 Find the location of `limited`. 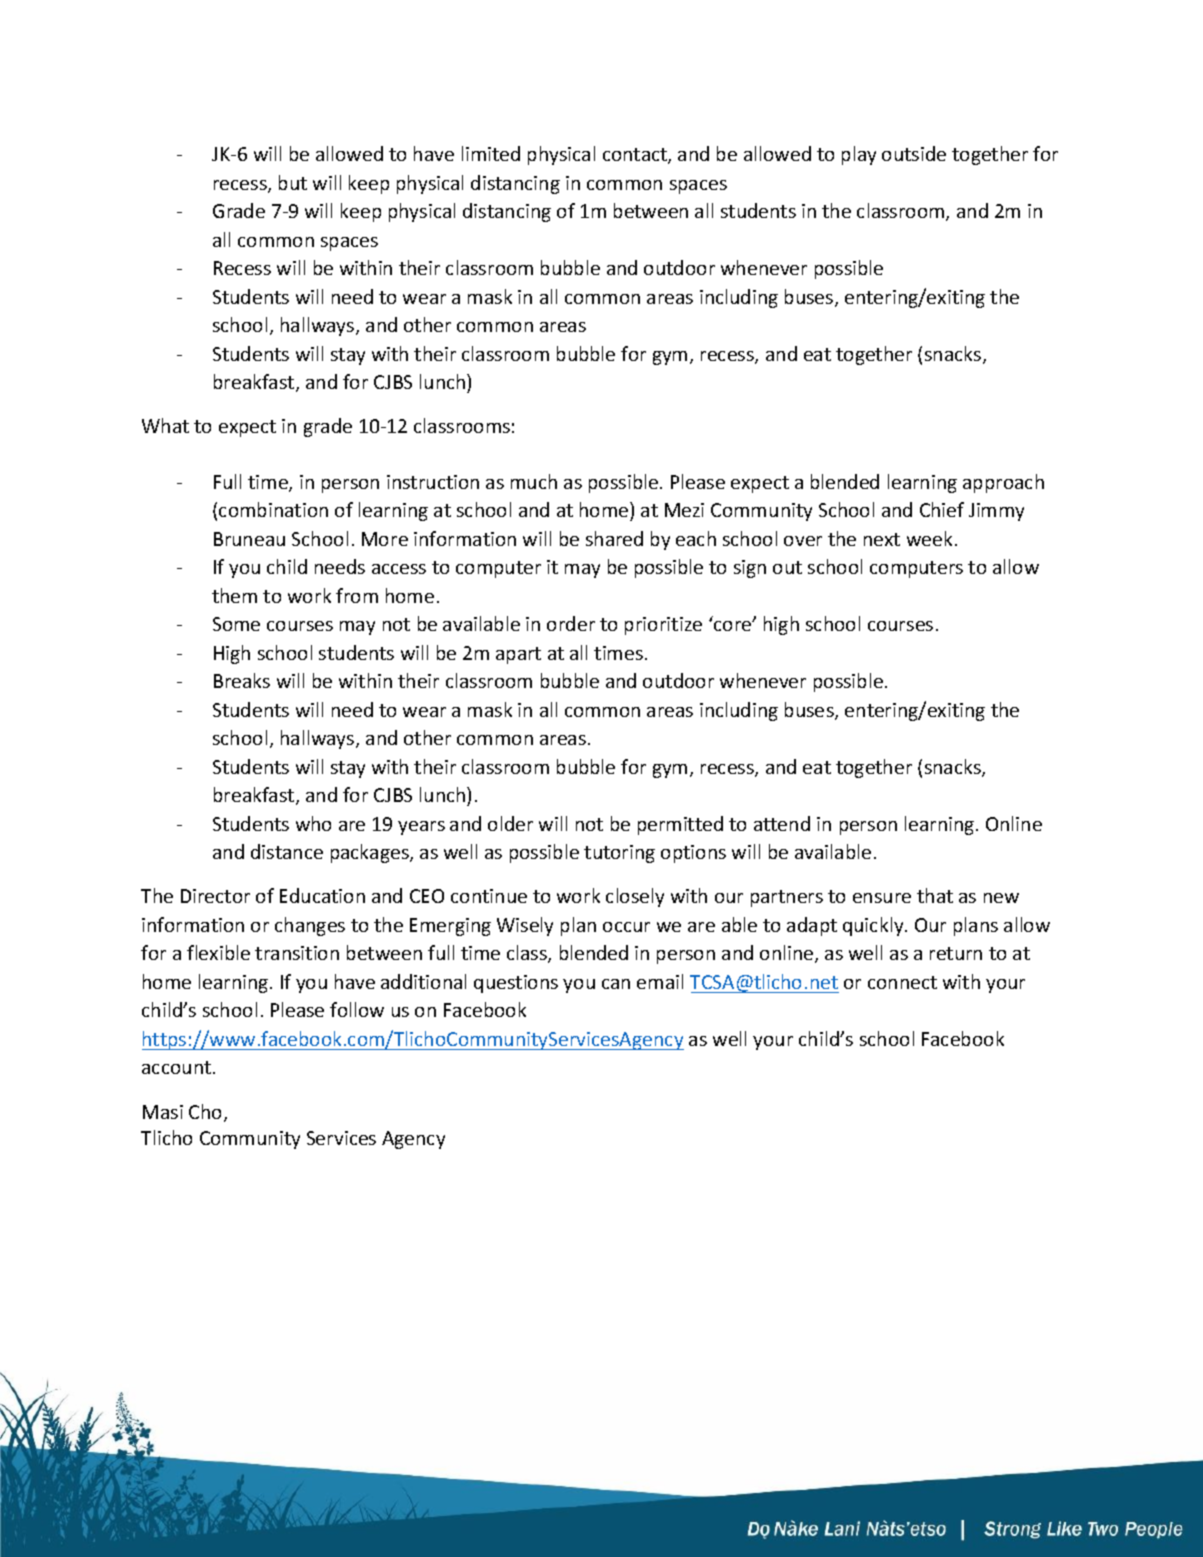

limited is located at coordinates (491, 153).
